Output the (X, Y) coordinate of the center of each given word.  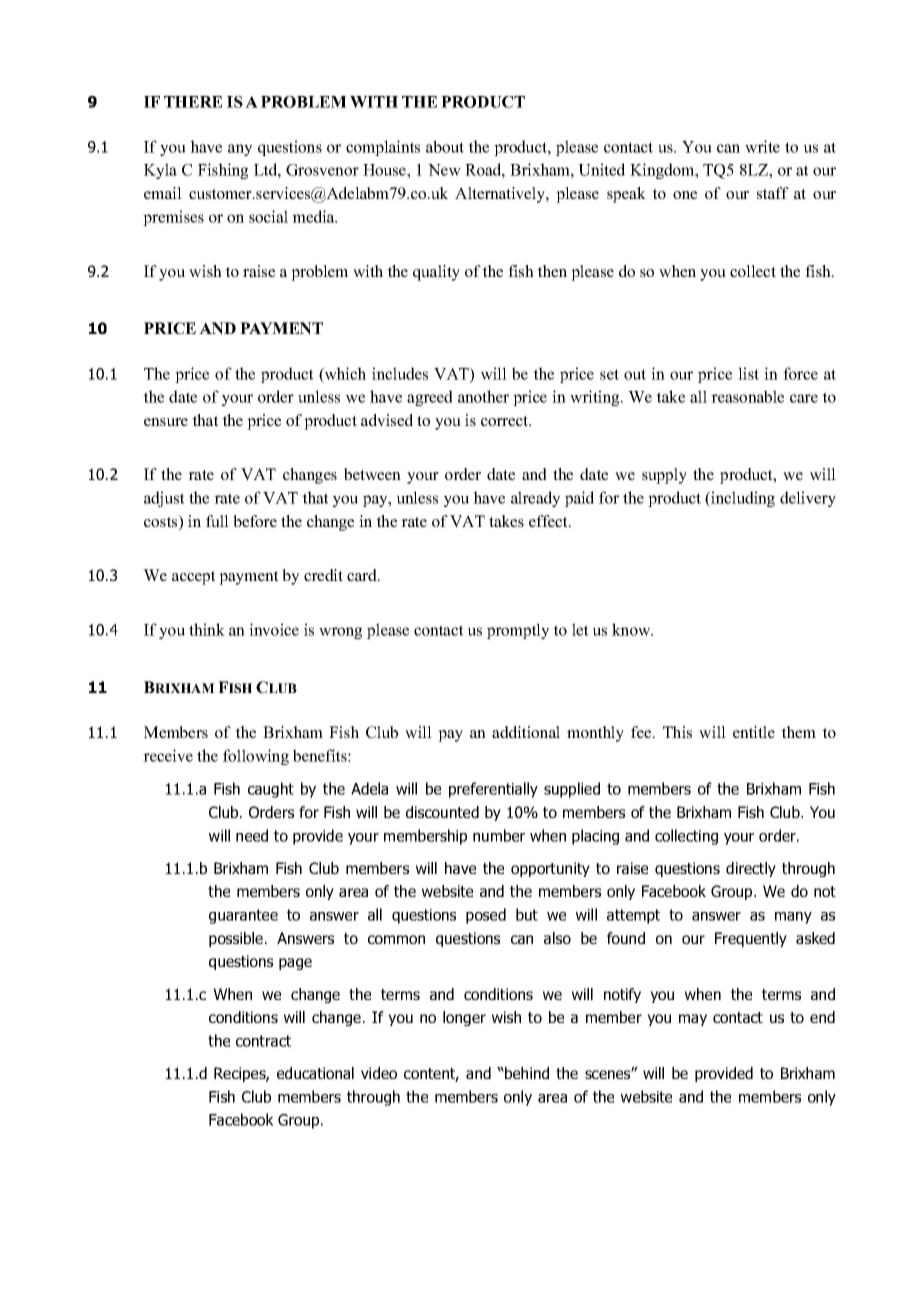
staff (773, 193)
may (693, 1020)
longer (464, 1018)
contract (263, 1041)
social (268, 216)
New (444, 170)
